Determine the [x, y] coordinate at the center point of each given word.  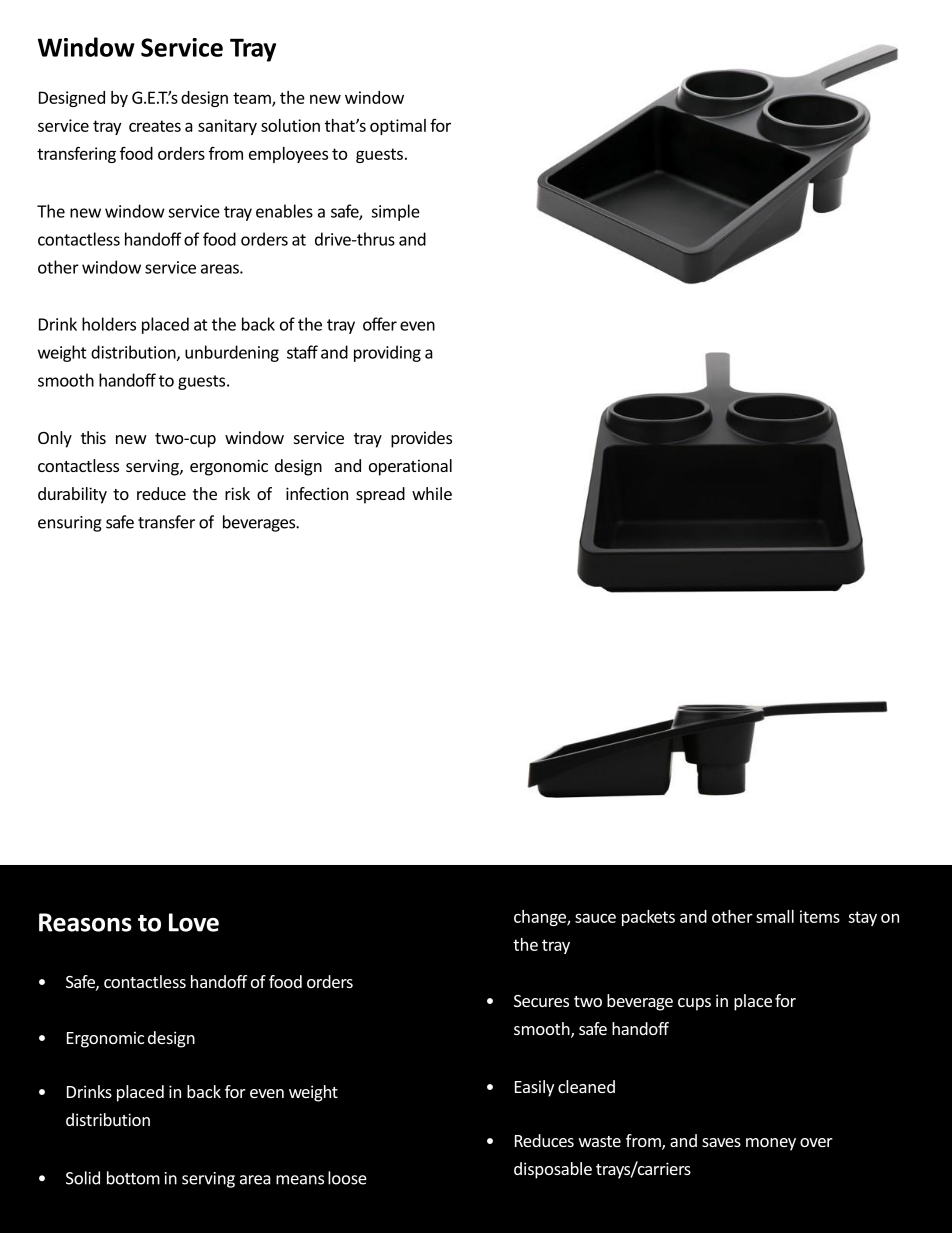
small [775, 916]
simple [395, 212]
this [93, 437]
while [432, 493]
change [541, 918]
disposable [553, 1170]
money [771, 1144]
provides [421, 439]
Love [194, 922]
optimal [398, 127]
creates [155, 126]
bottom [133, 1178]
